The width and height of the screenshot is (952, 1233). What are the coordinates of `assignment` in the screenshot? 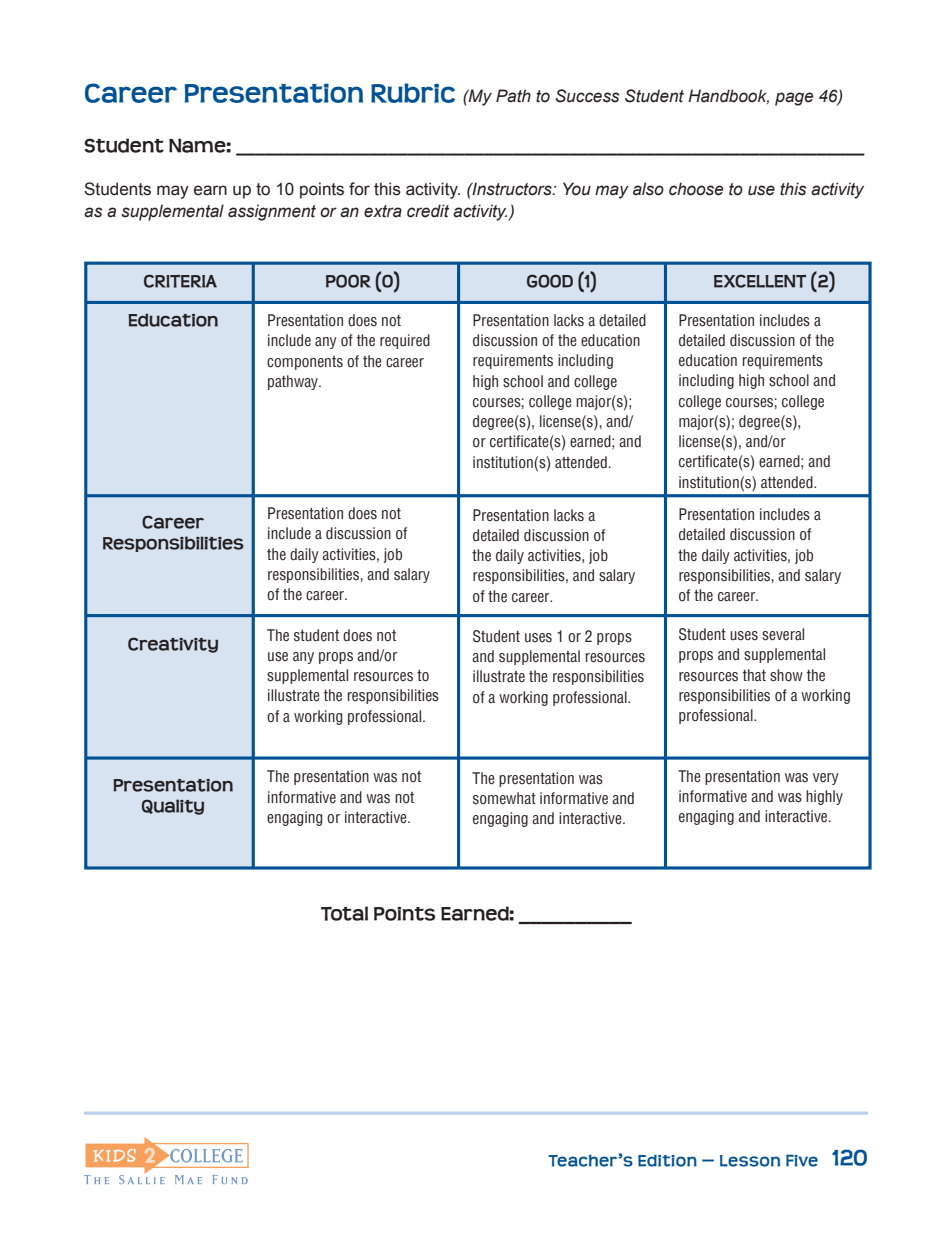 It's located at (272, 212).
